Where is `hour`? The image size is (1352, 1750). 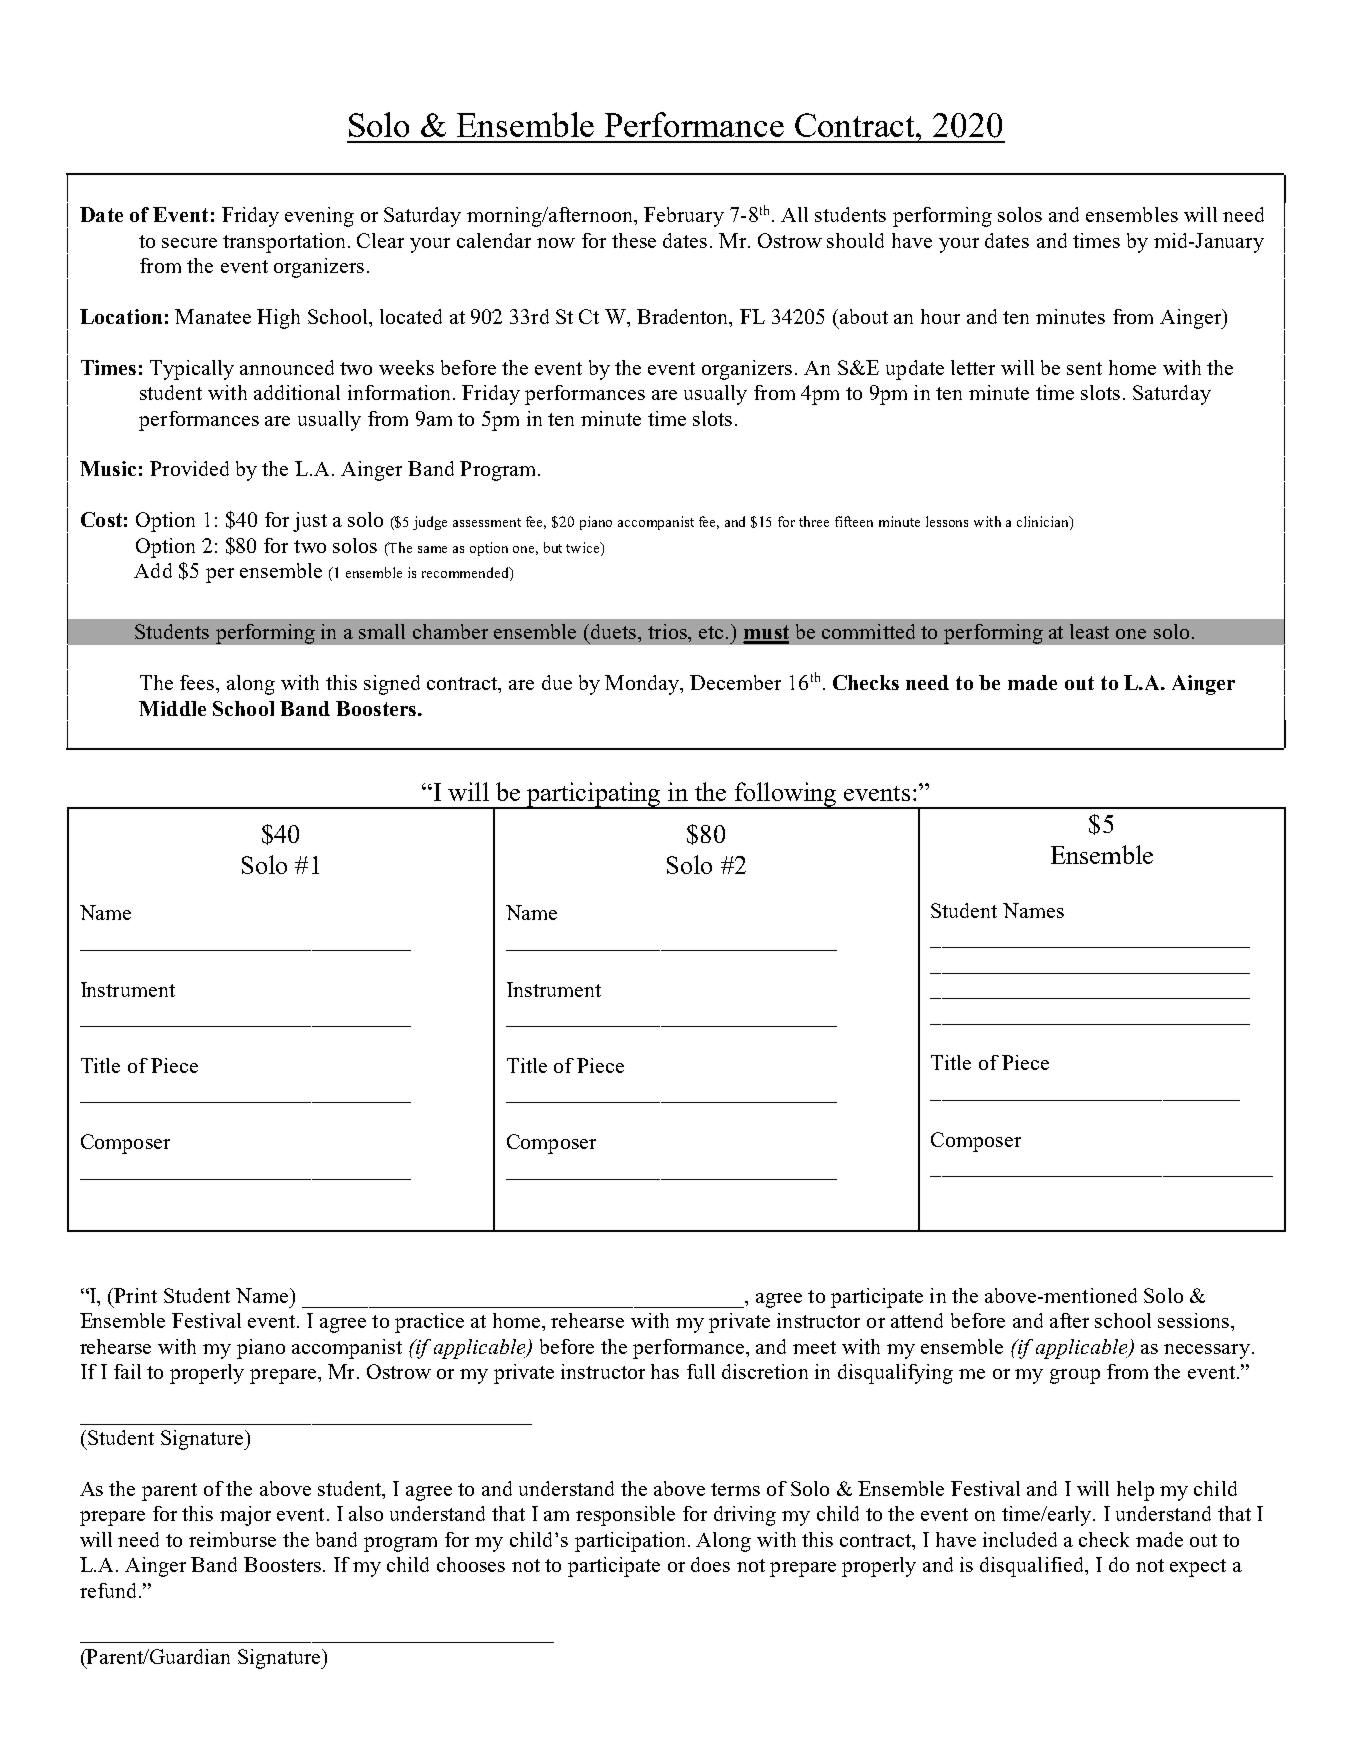 hour is located at coordinates (940, 316).
